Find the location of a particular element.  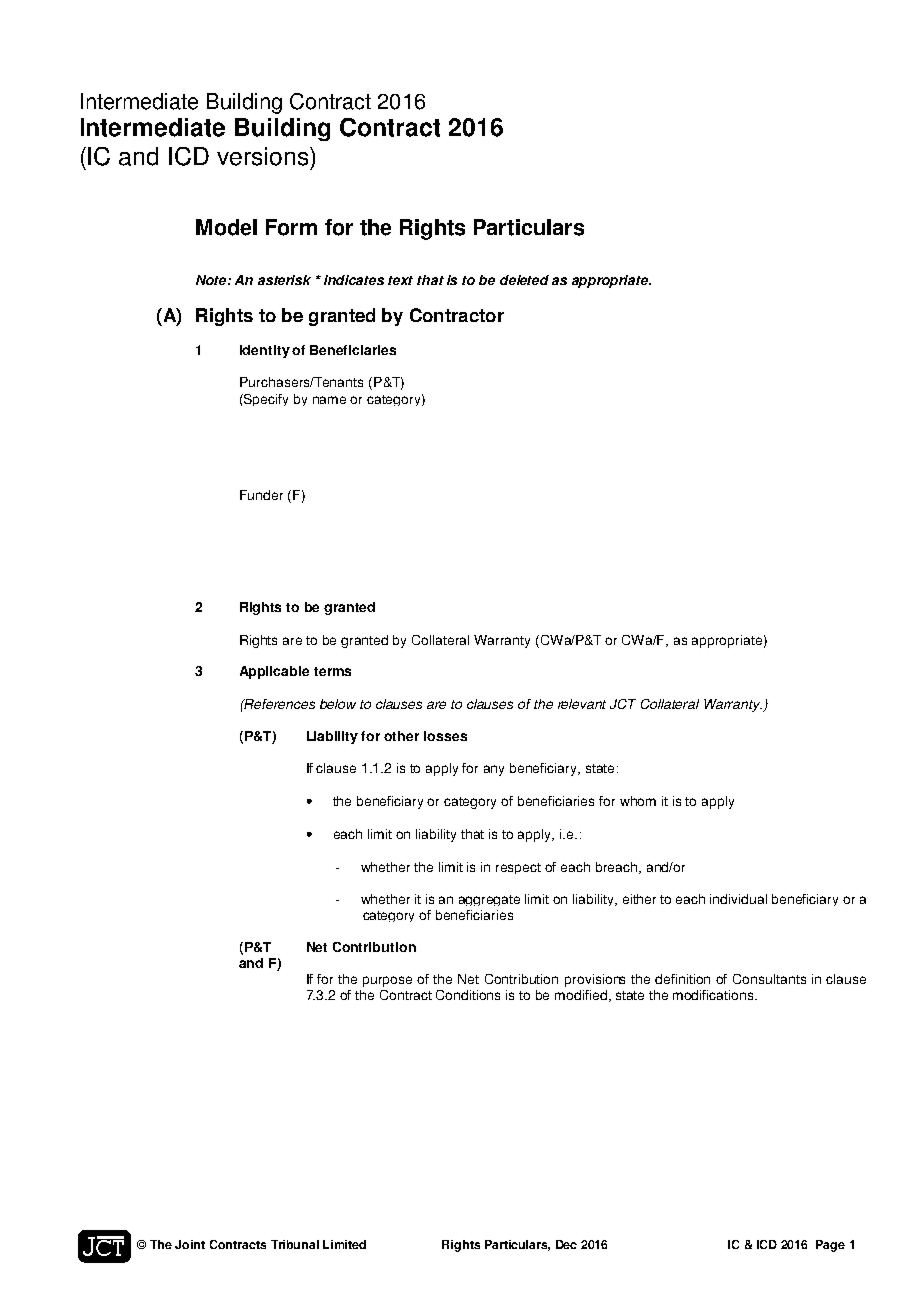

text is located at coordinates (400, 280).
